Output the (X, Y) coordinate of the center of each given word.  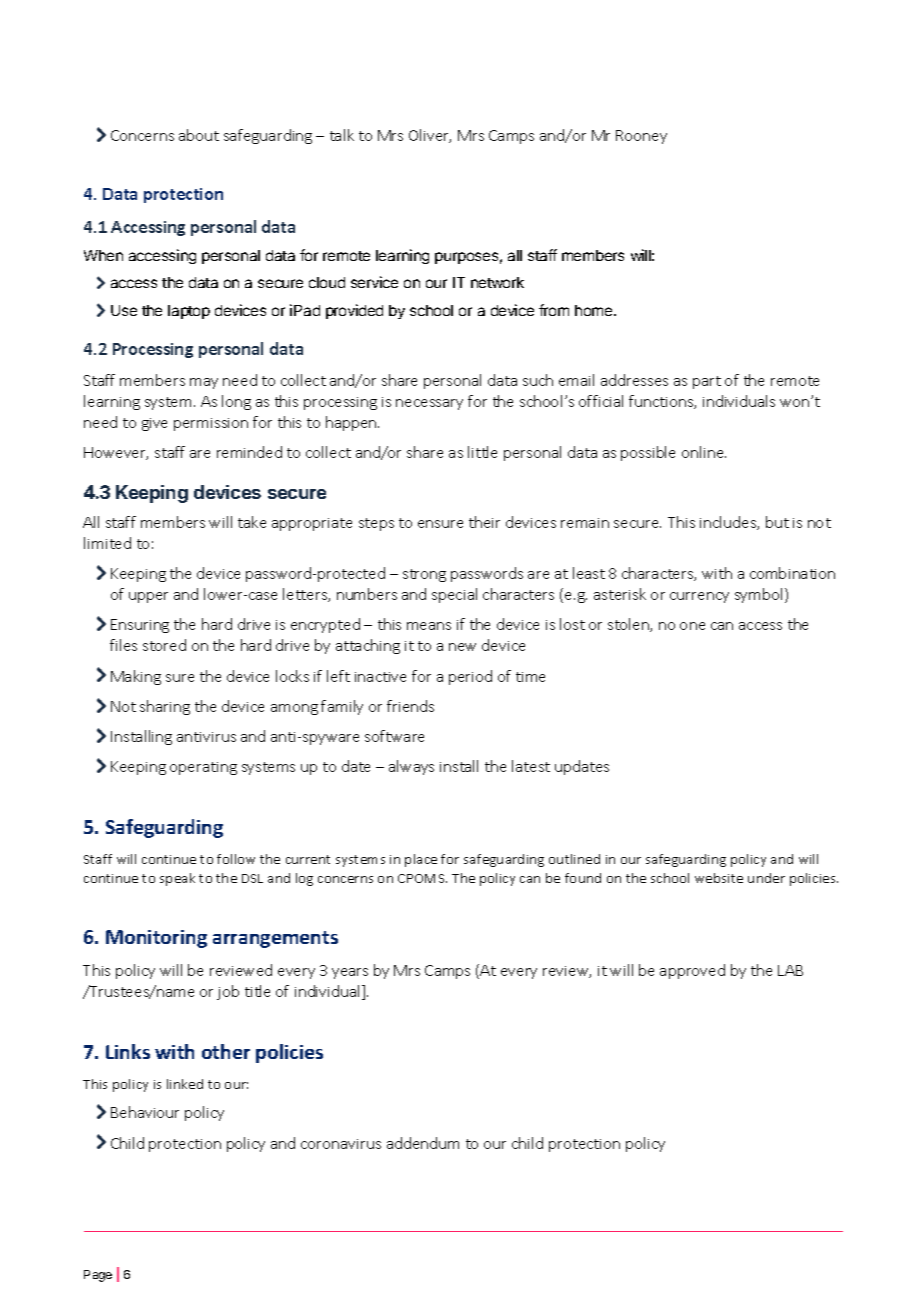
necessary (429, 404)
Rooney (641, 137)
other (226, 1051)
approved (692, 971)
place (421, 860)
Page (98, 1276)
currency (699, 597)
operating (203, 768)
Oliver (430, 136)
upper (148, 597)
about (199, 135)
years (350, 973)
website (719, 878)
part (707, 382)
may (204, 383)
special (454, 595)
